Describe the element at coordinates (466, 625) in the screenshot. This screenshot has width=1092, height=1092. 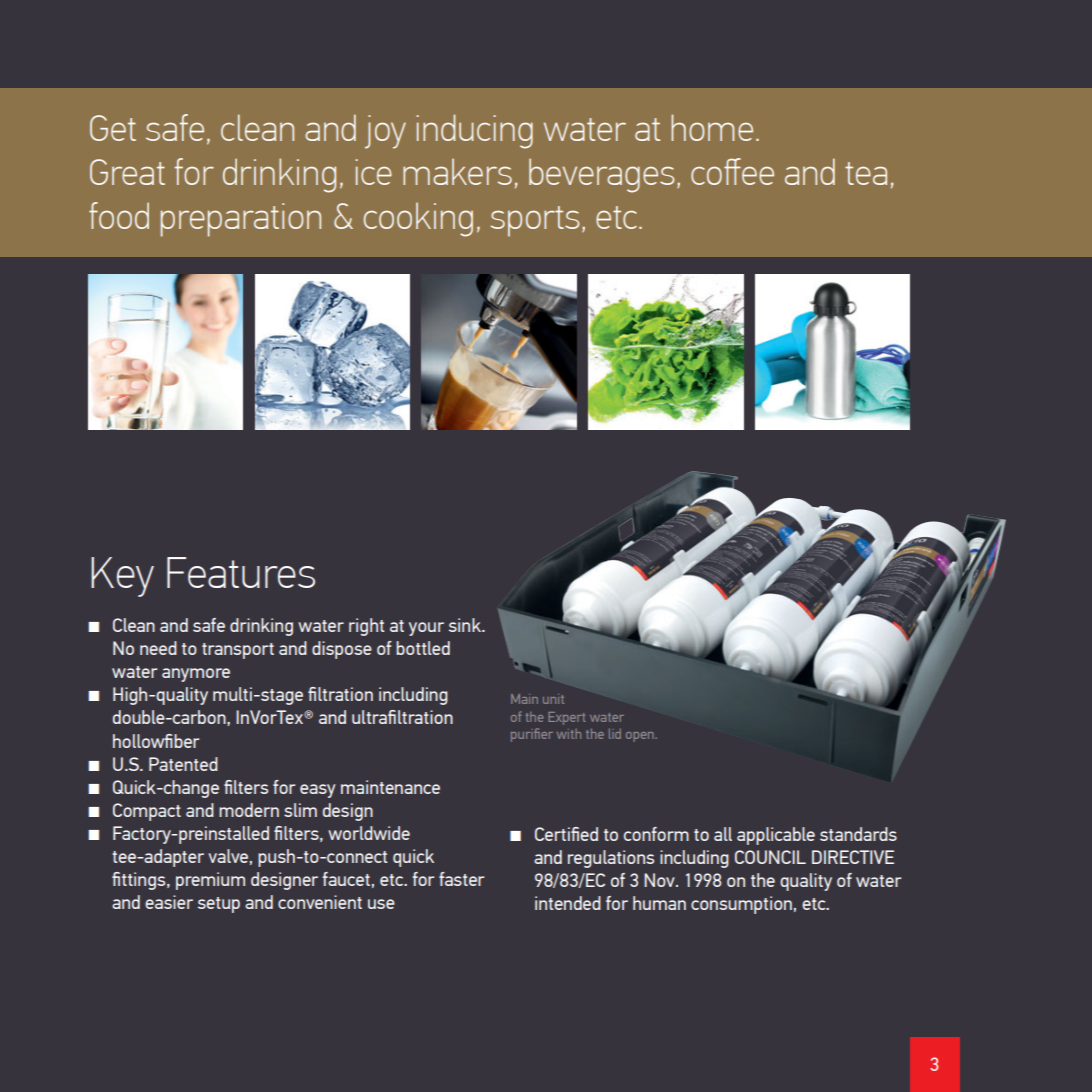
I see `sink` at that location.
